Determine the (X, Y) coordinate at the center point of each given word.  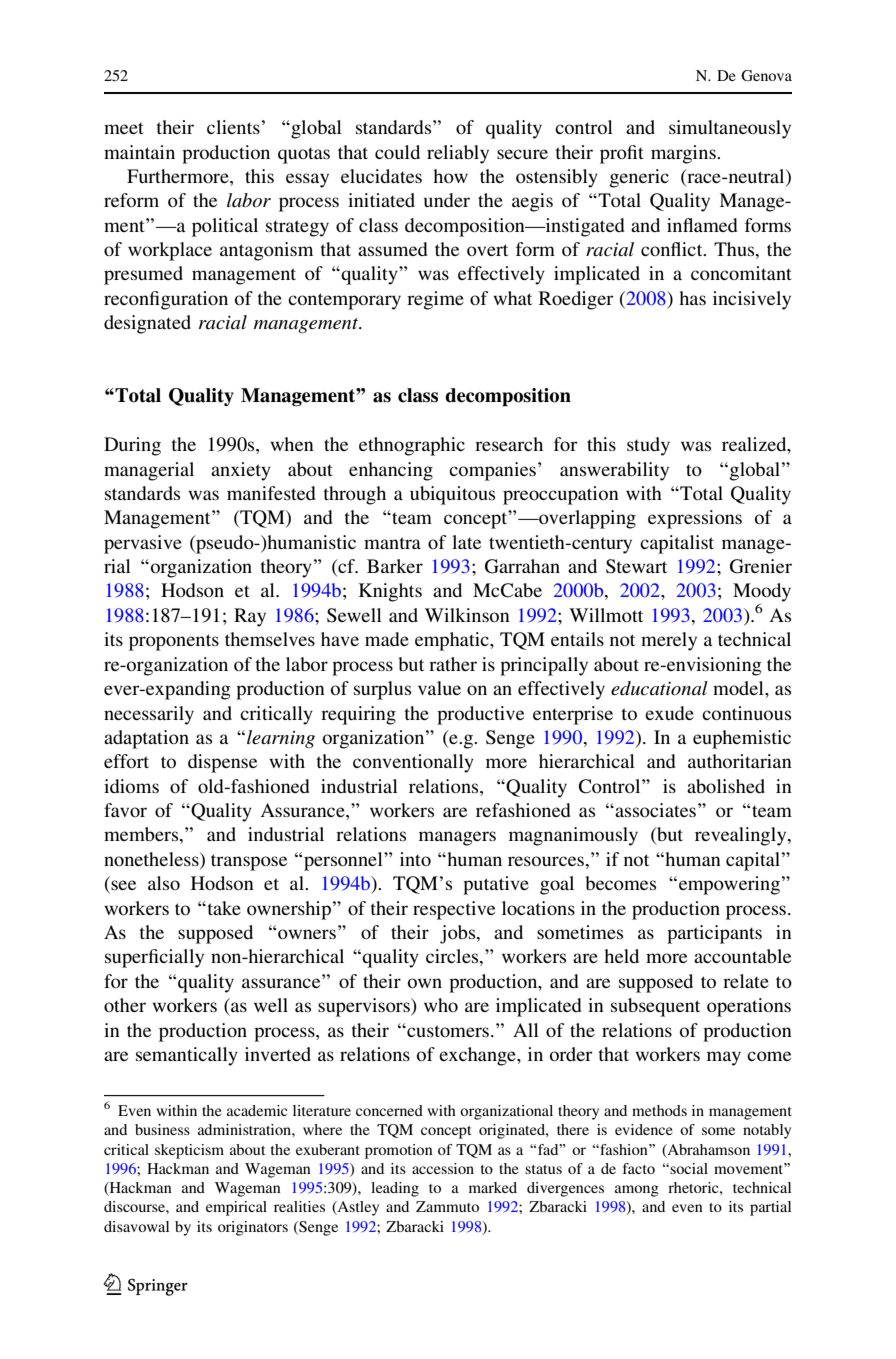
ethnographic (412, 446)
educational (659, 688)
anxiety (241, 471)
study (648, 446)
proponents (174, 642)
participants (714, 934)
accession (443, 1168)
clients (233, 127)
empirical (236, 1208)
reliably (458, 154)
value (439, 688)
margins (684, 154)
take (223, 908)
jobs (459, 934)
